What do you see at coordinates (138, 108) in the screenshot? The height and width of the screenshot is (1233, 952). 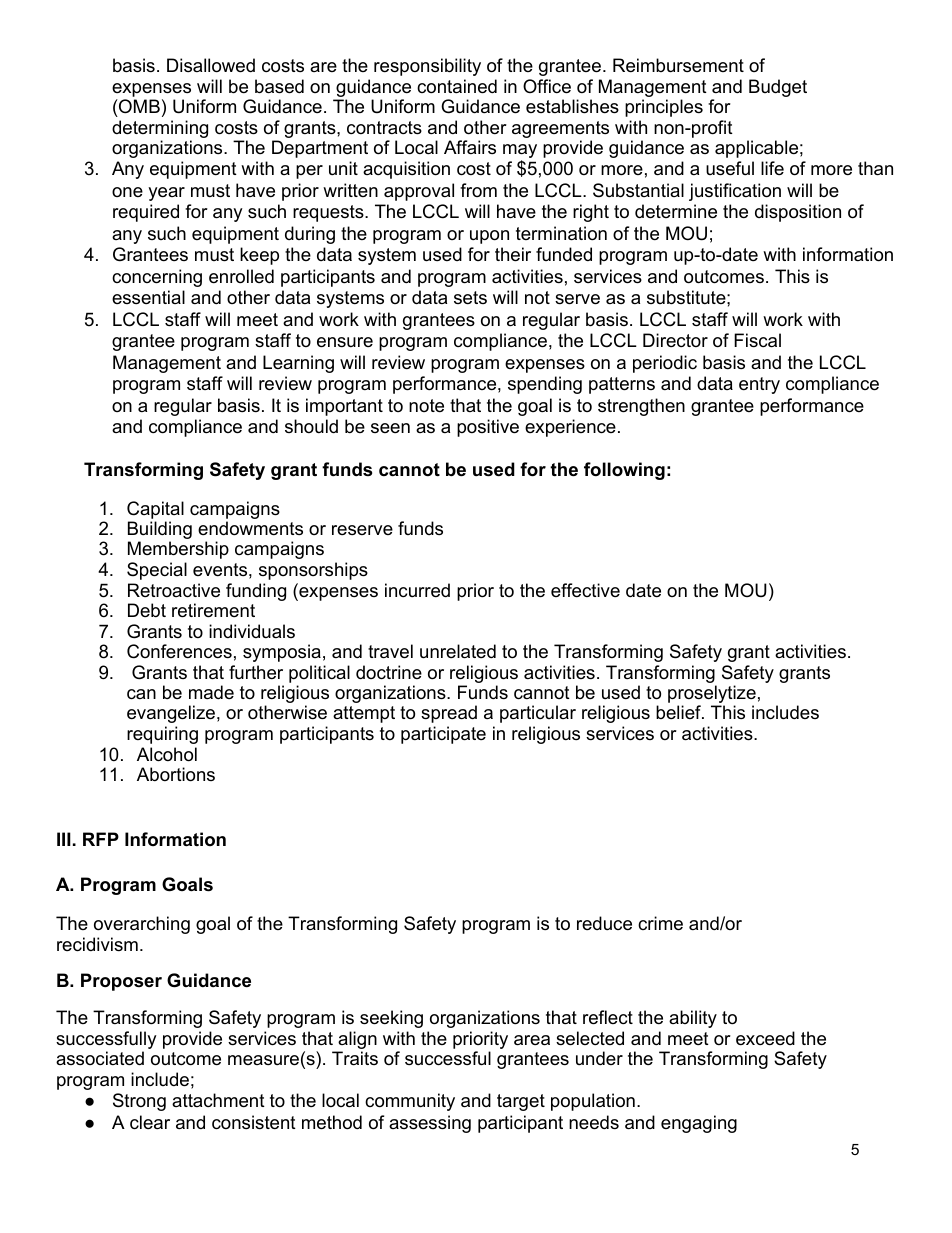 I see `OMB` at bounding box center [138, 108].
